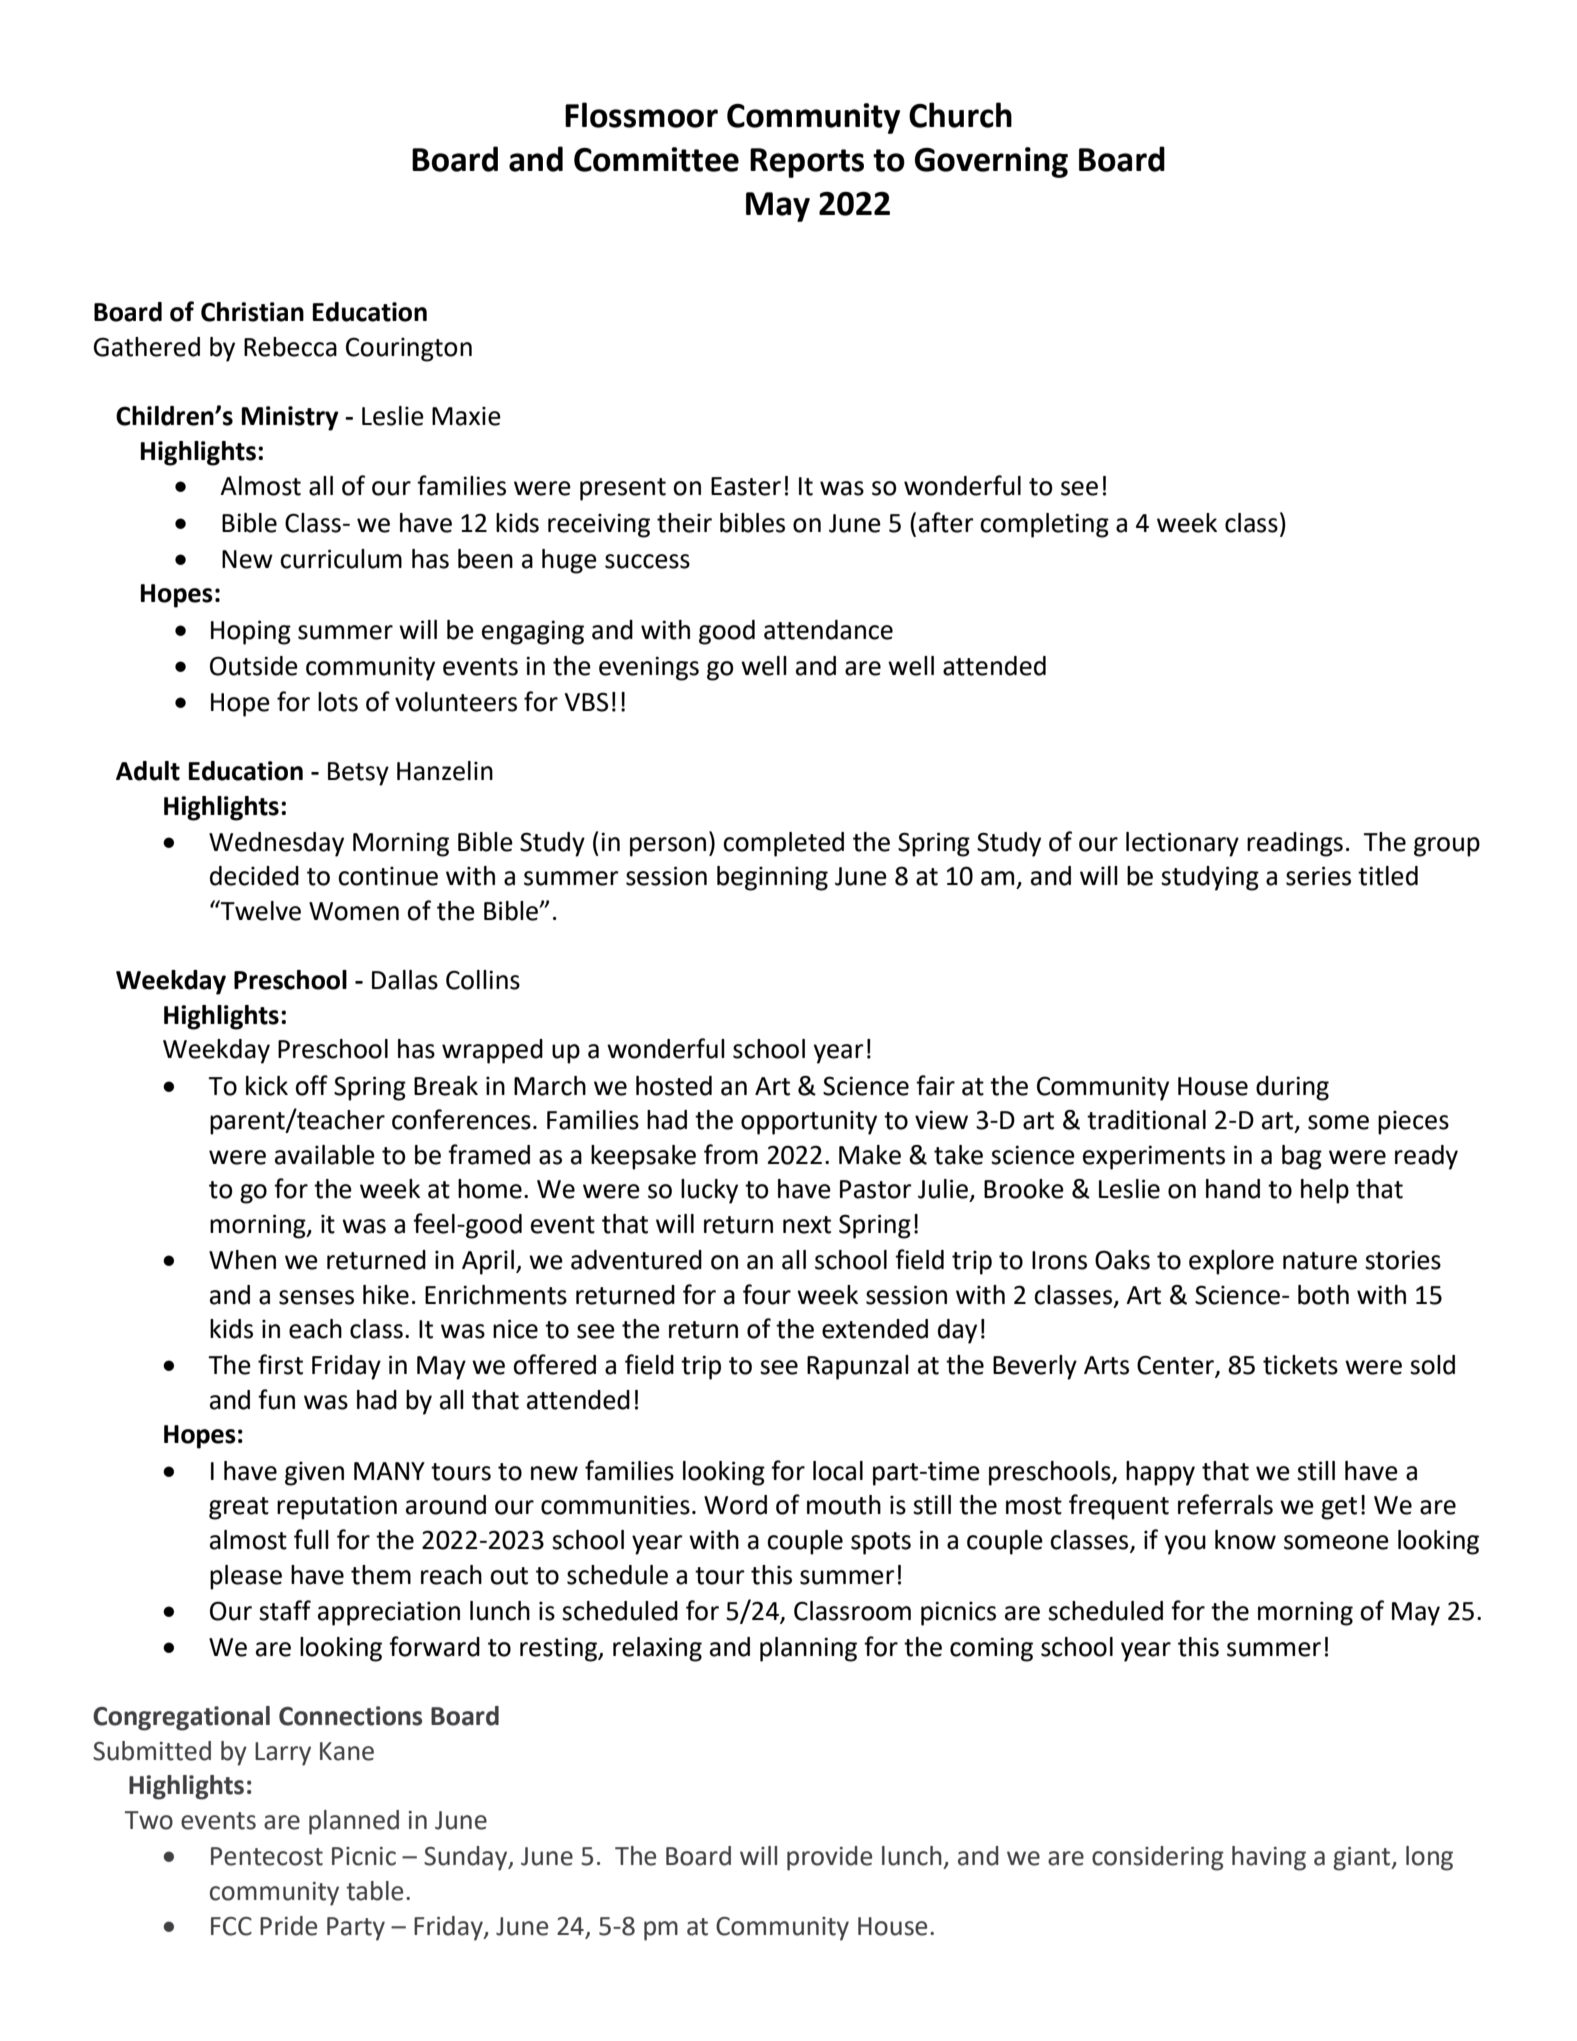 This screenshot has width=1577, height=2041. Describe the element at coordinates (767, 1294) in the screenshot. I see `four` at that location.
